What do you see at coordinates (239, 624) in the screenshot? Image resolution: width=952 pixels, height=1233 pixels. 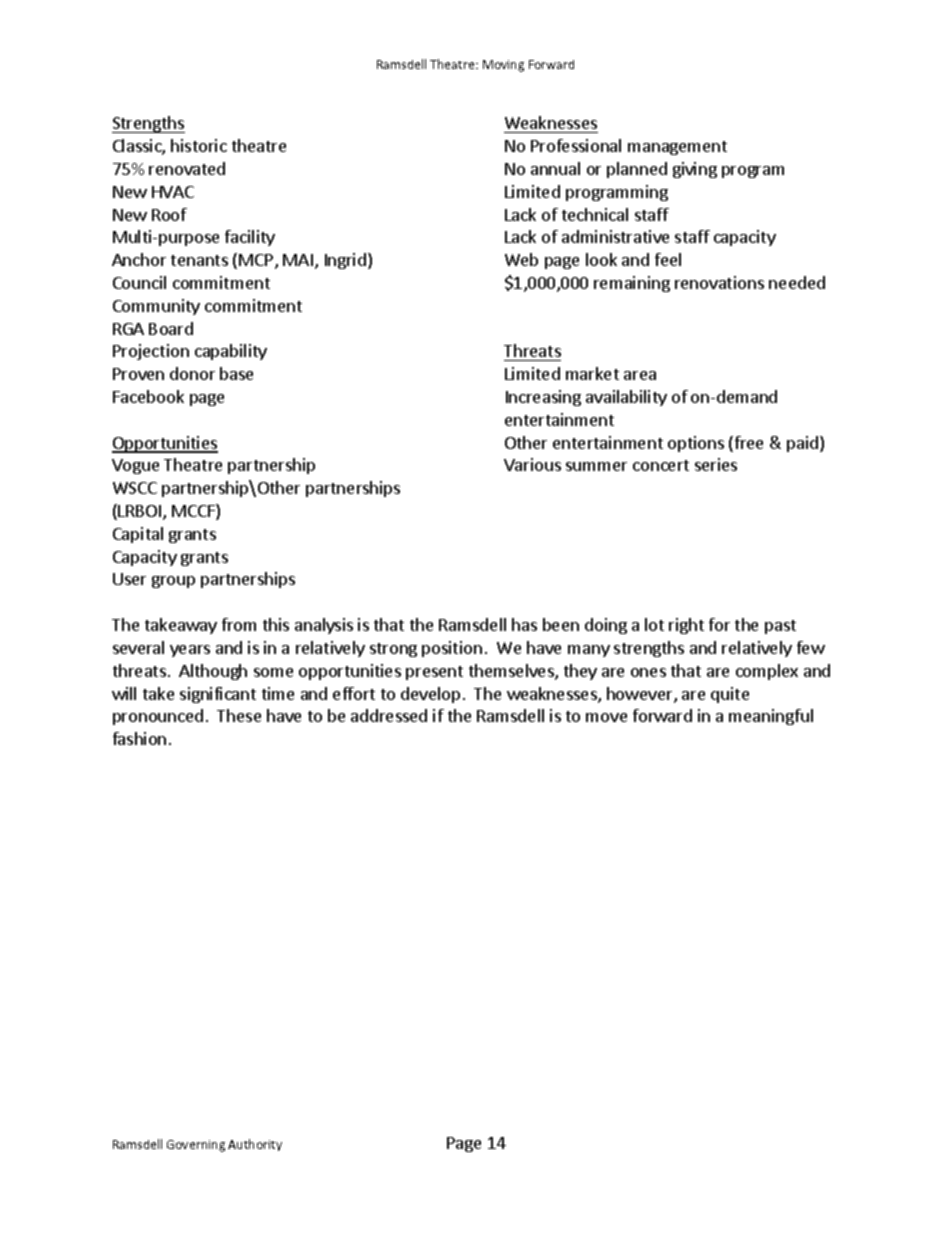 I see `from` at bounding box center [239, 624].
